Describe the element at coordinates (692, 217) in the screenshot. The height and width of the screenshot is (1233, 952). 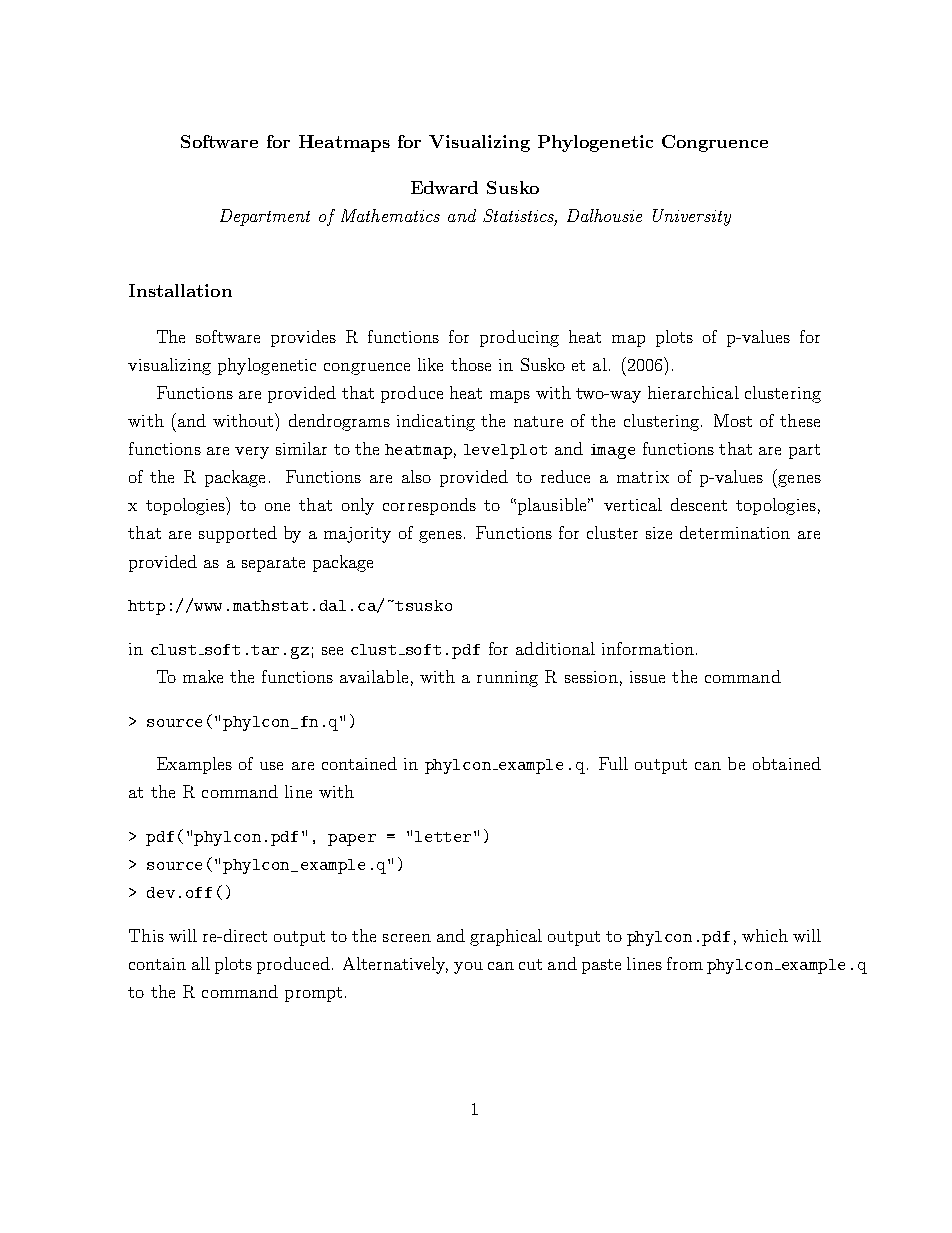
I see `University` at that location.
